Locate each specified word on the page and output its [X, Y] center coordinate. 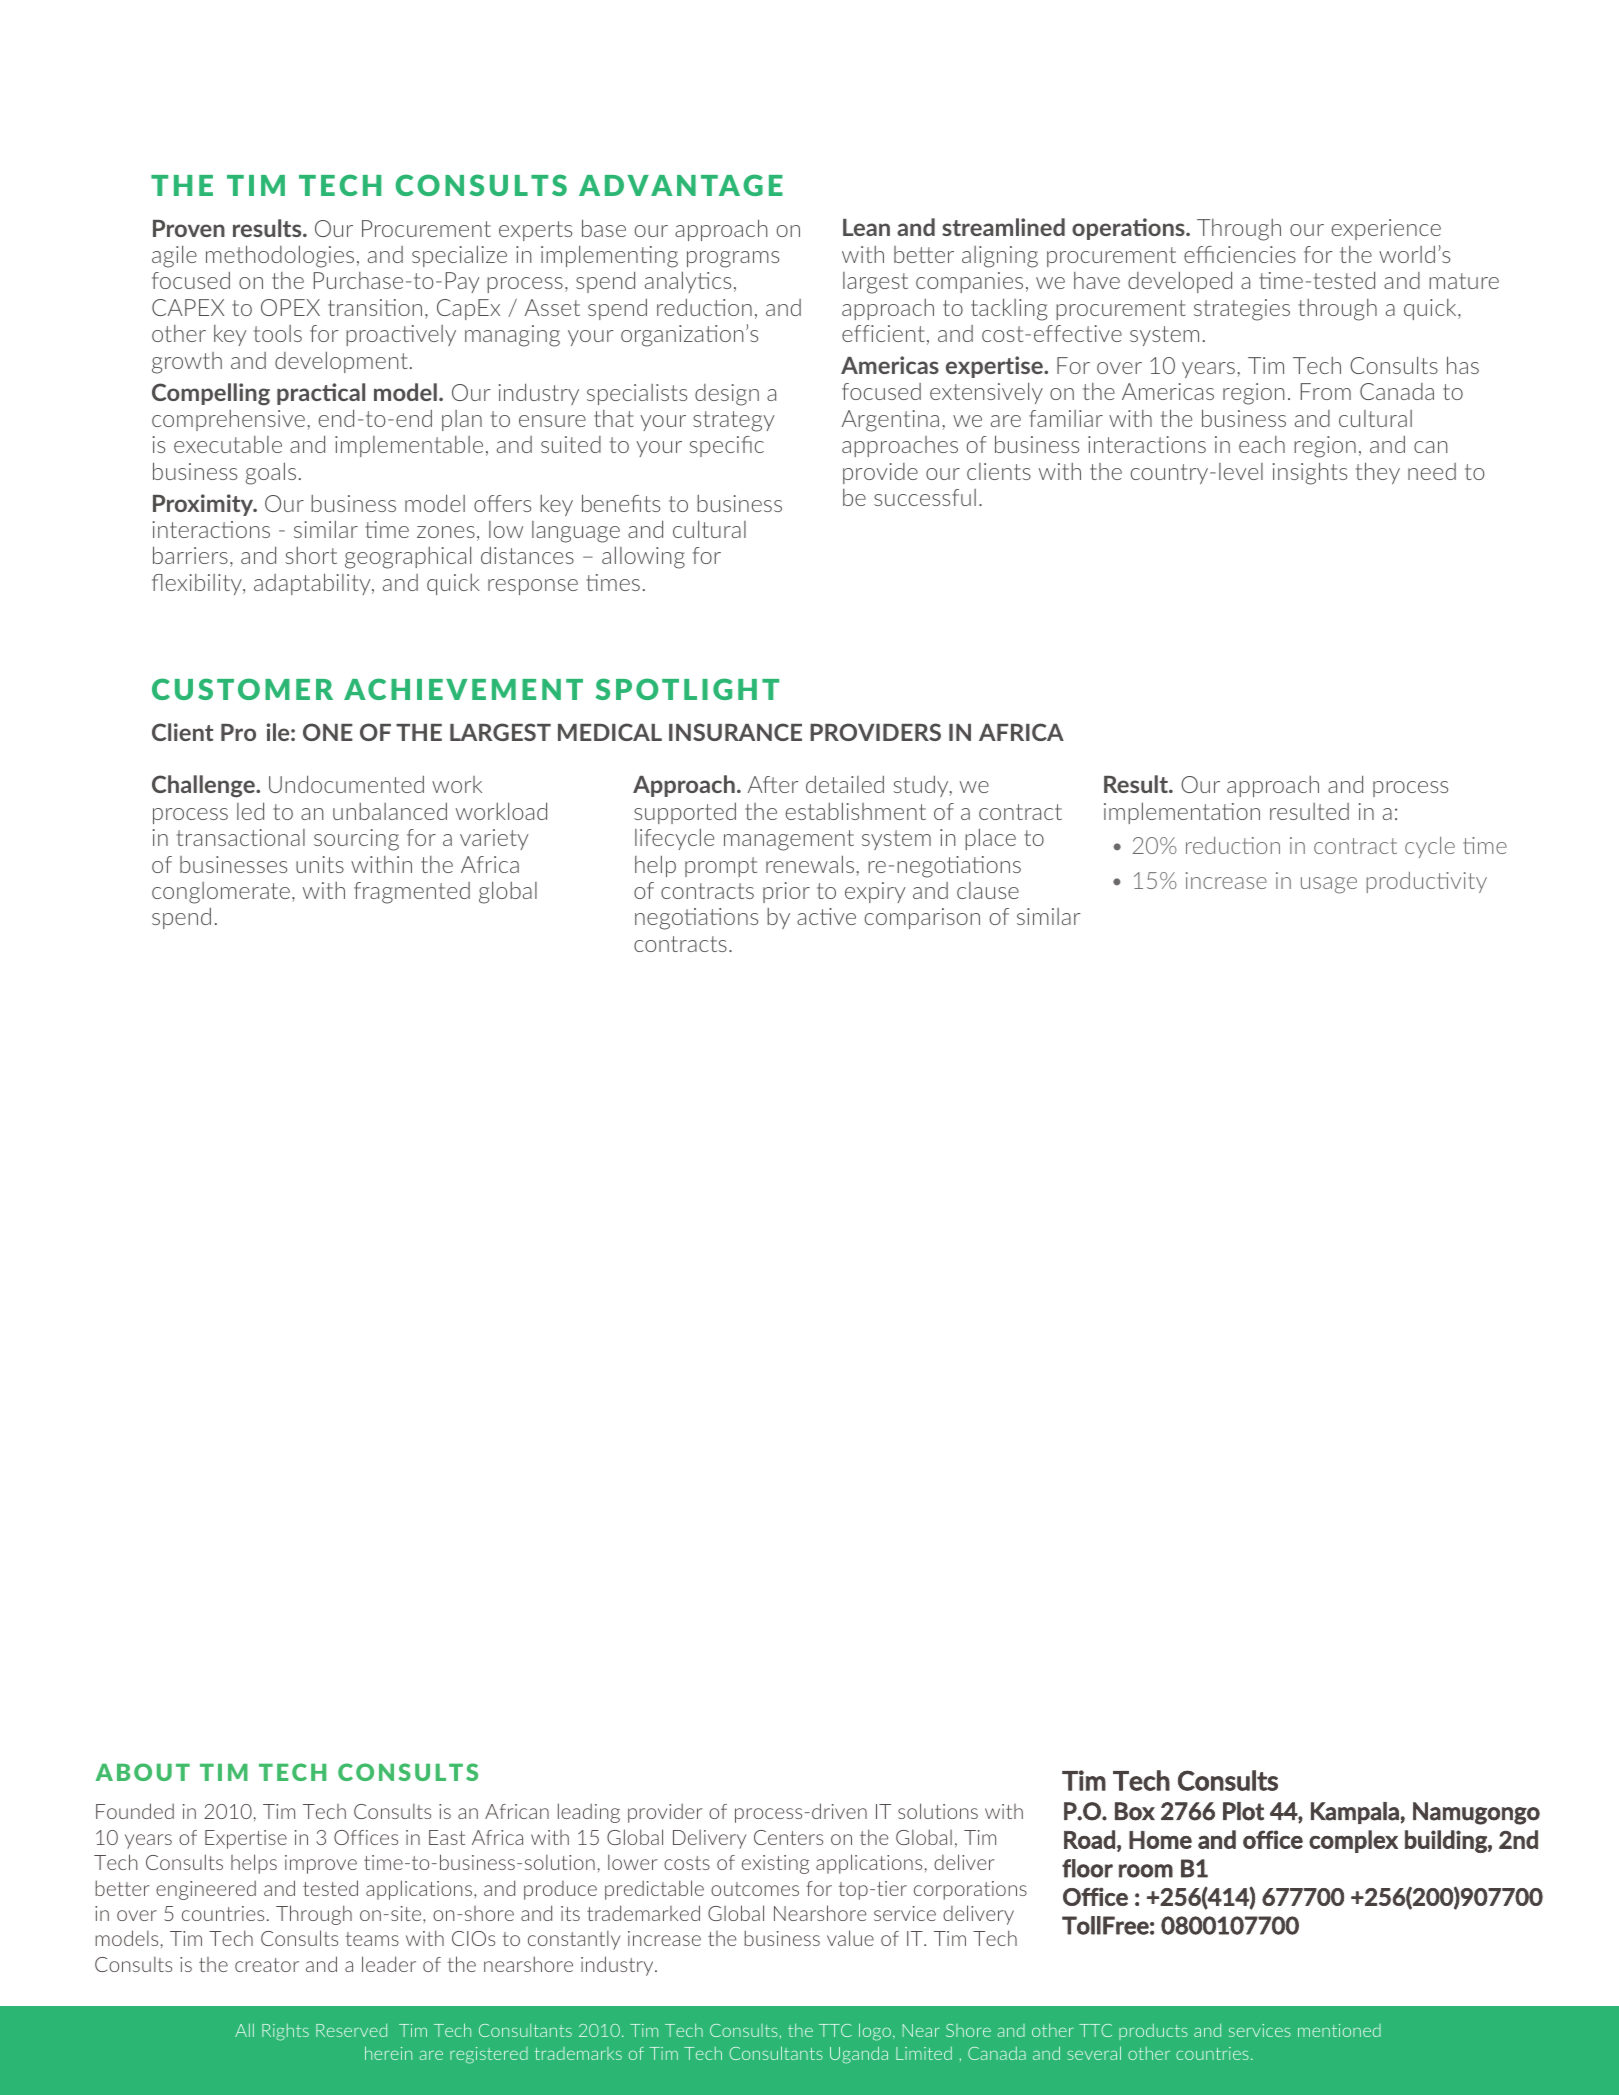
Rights [285, 2032]
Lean [866, 227]
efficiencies [1240, 254]
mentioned [1339, 2030]
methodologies [280, 256]
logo [875, 2032]
